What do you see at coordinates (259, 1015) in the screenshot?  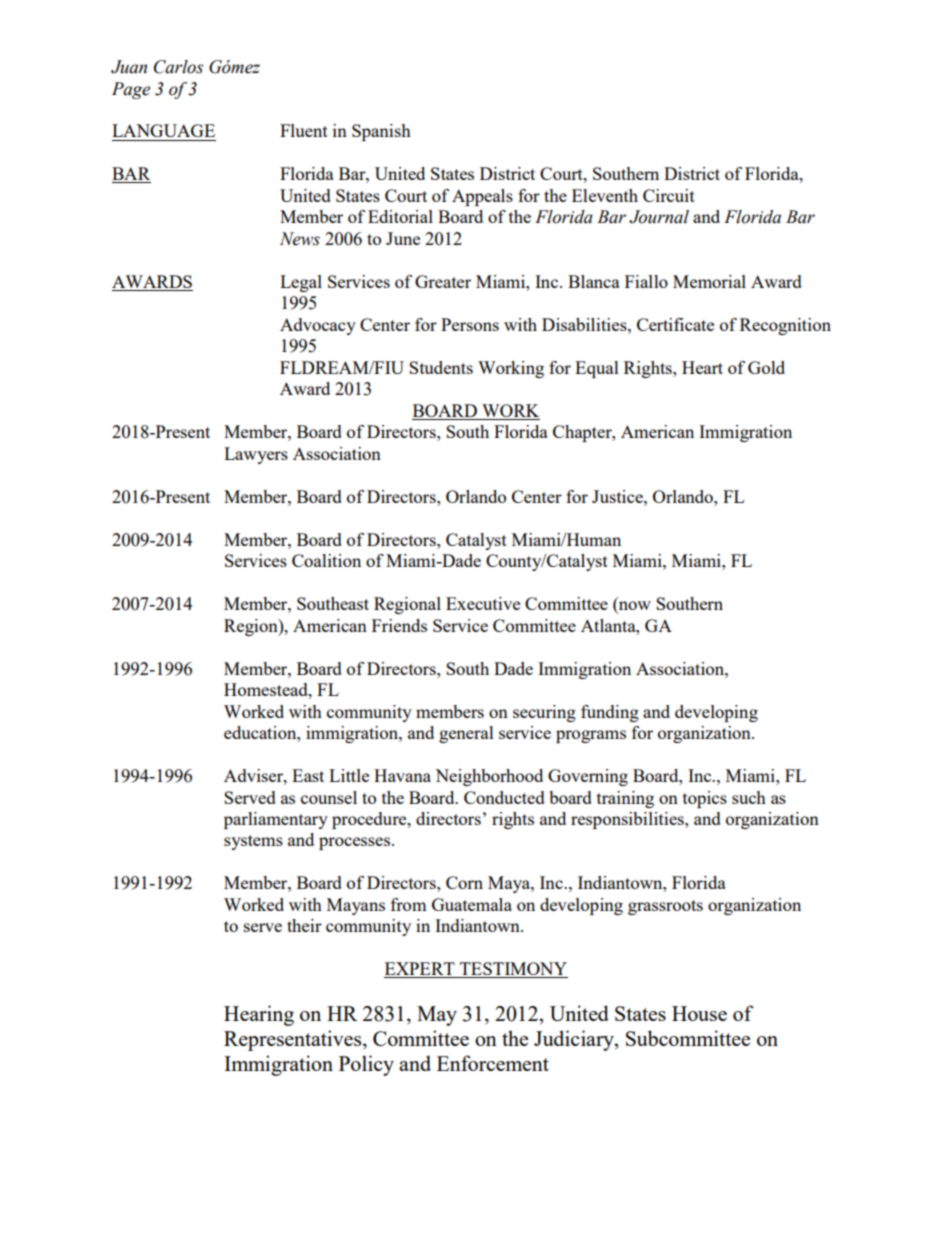 I see `Hearing` at bounding box center [259, 1015].
